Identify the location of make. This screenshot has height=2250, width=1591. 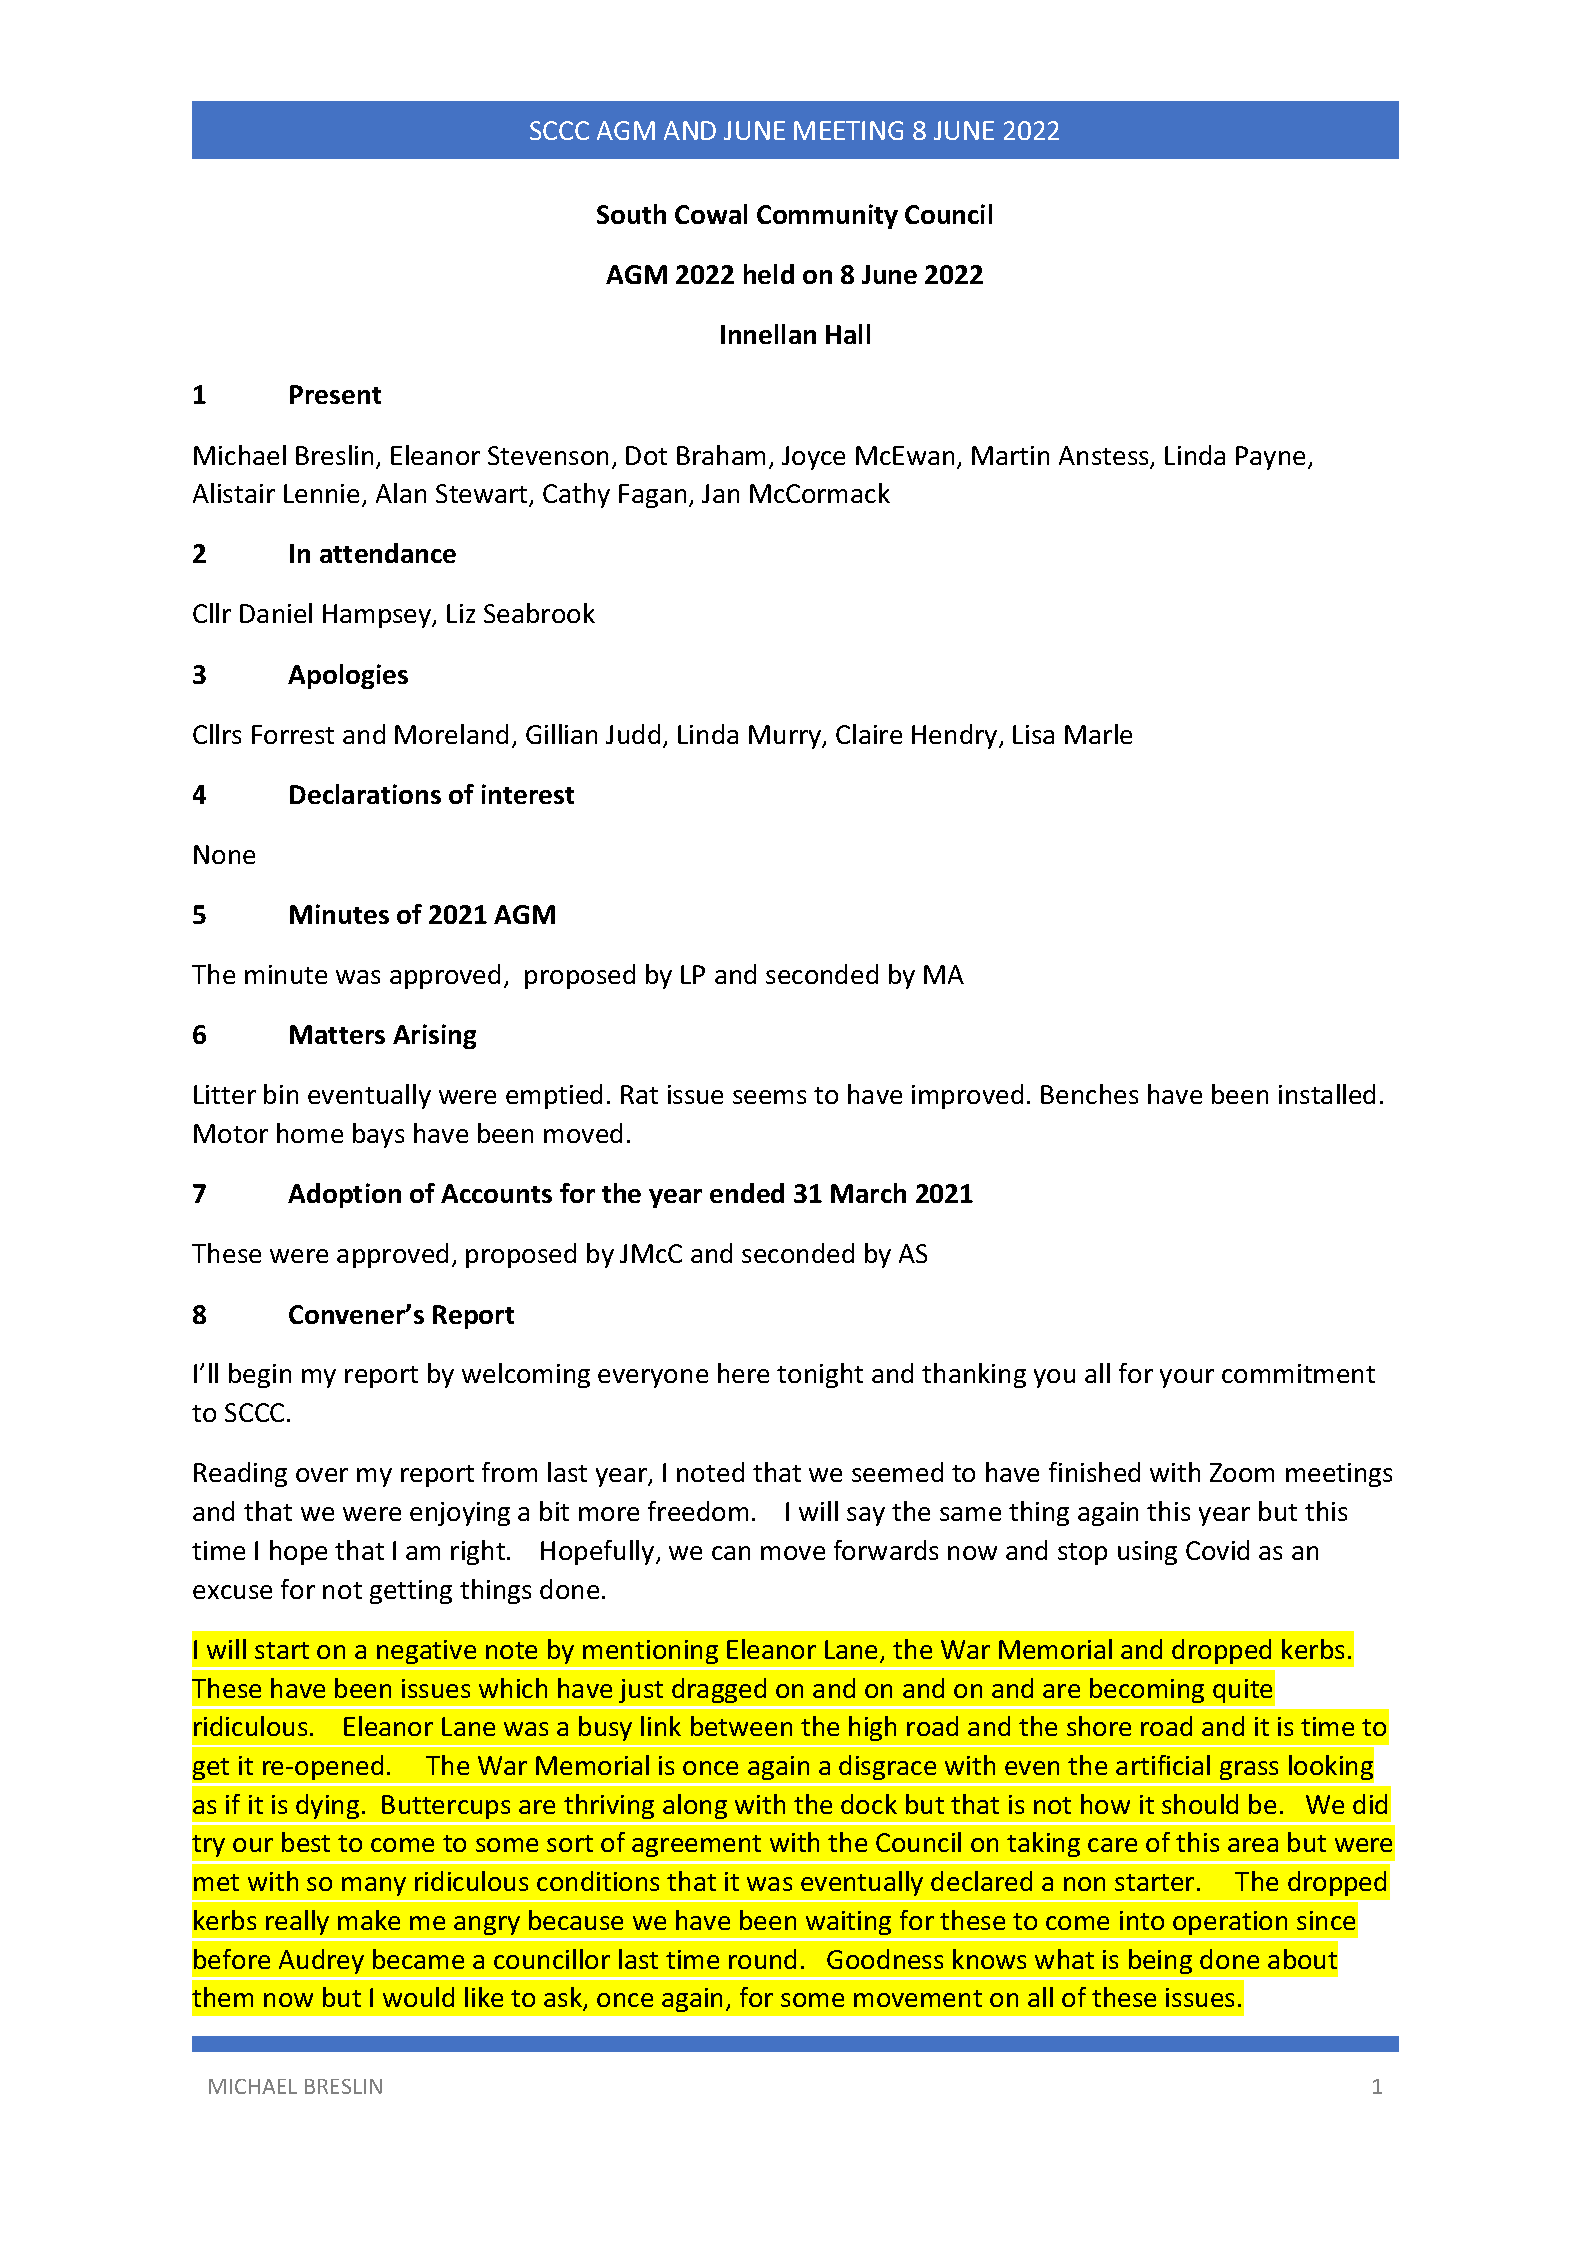
(369, 1920).
